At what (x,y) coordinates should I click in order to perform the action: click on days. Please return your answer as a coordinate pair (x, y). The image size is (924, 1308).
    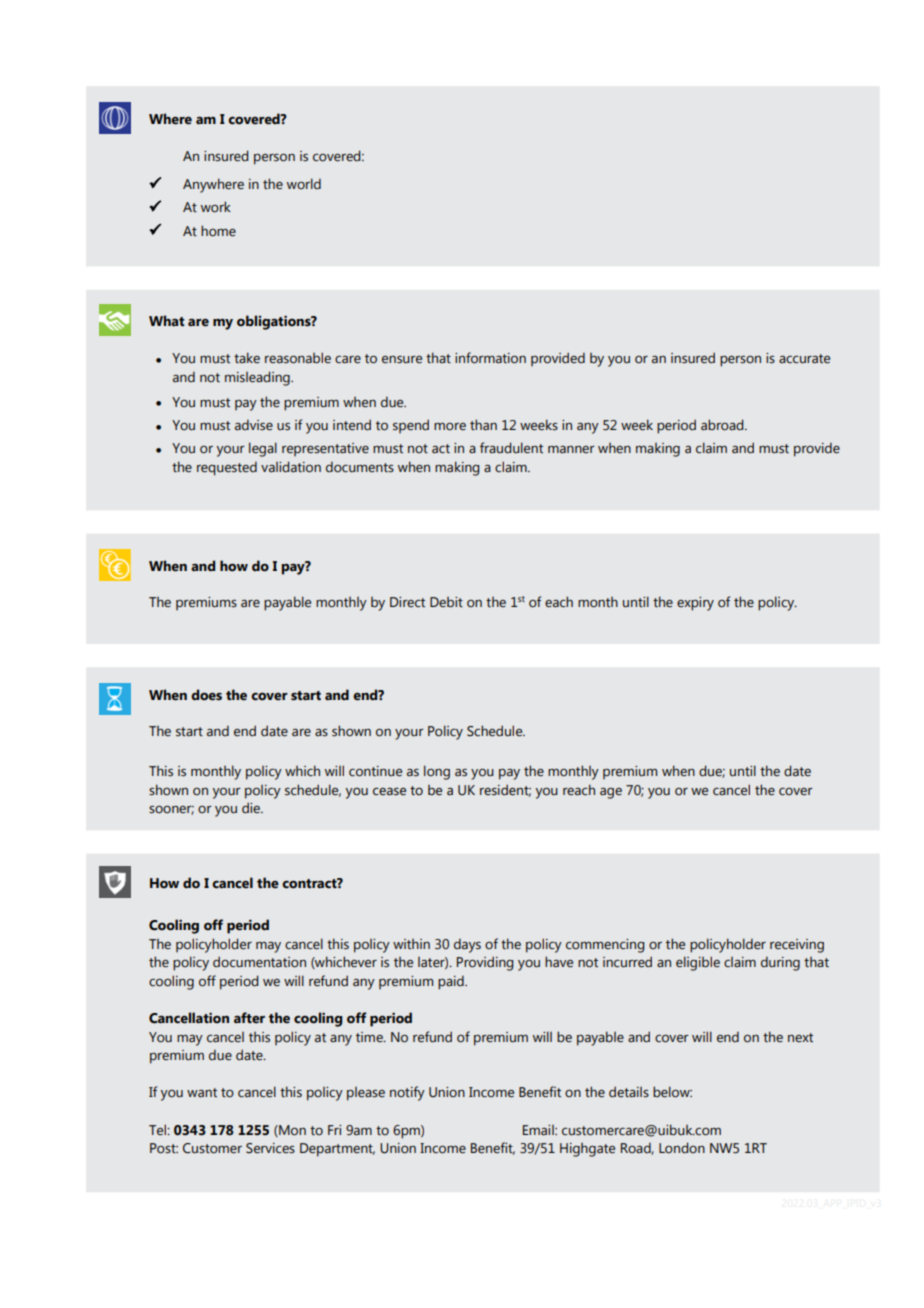
    Looking at the image, I should click on (467, 946).
